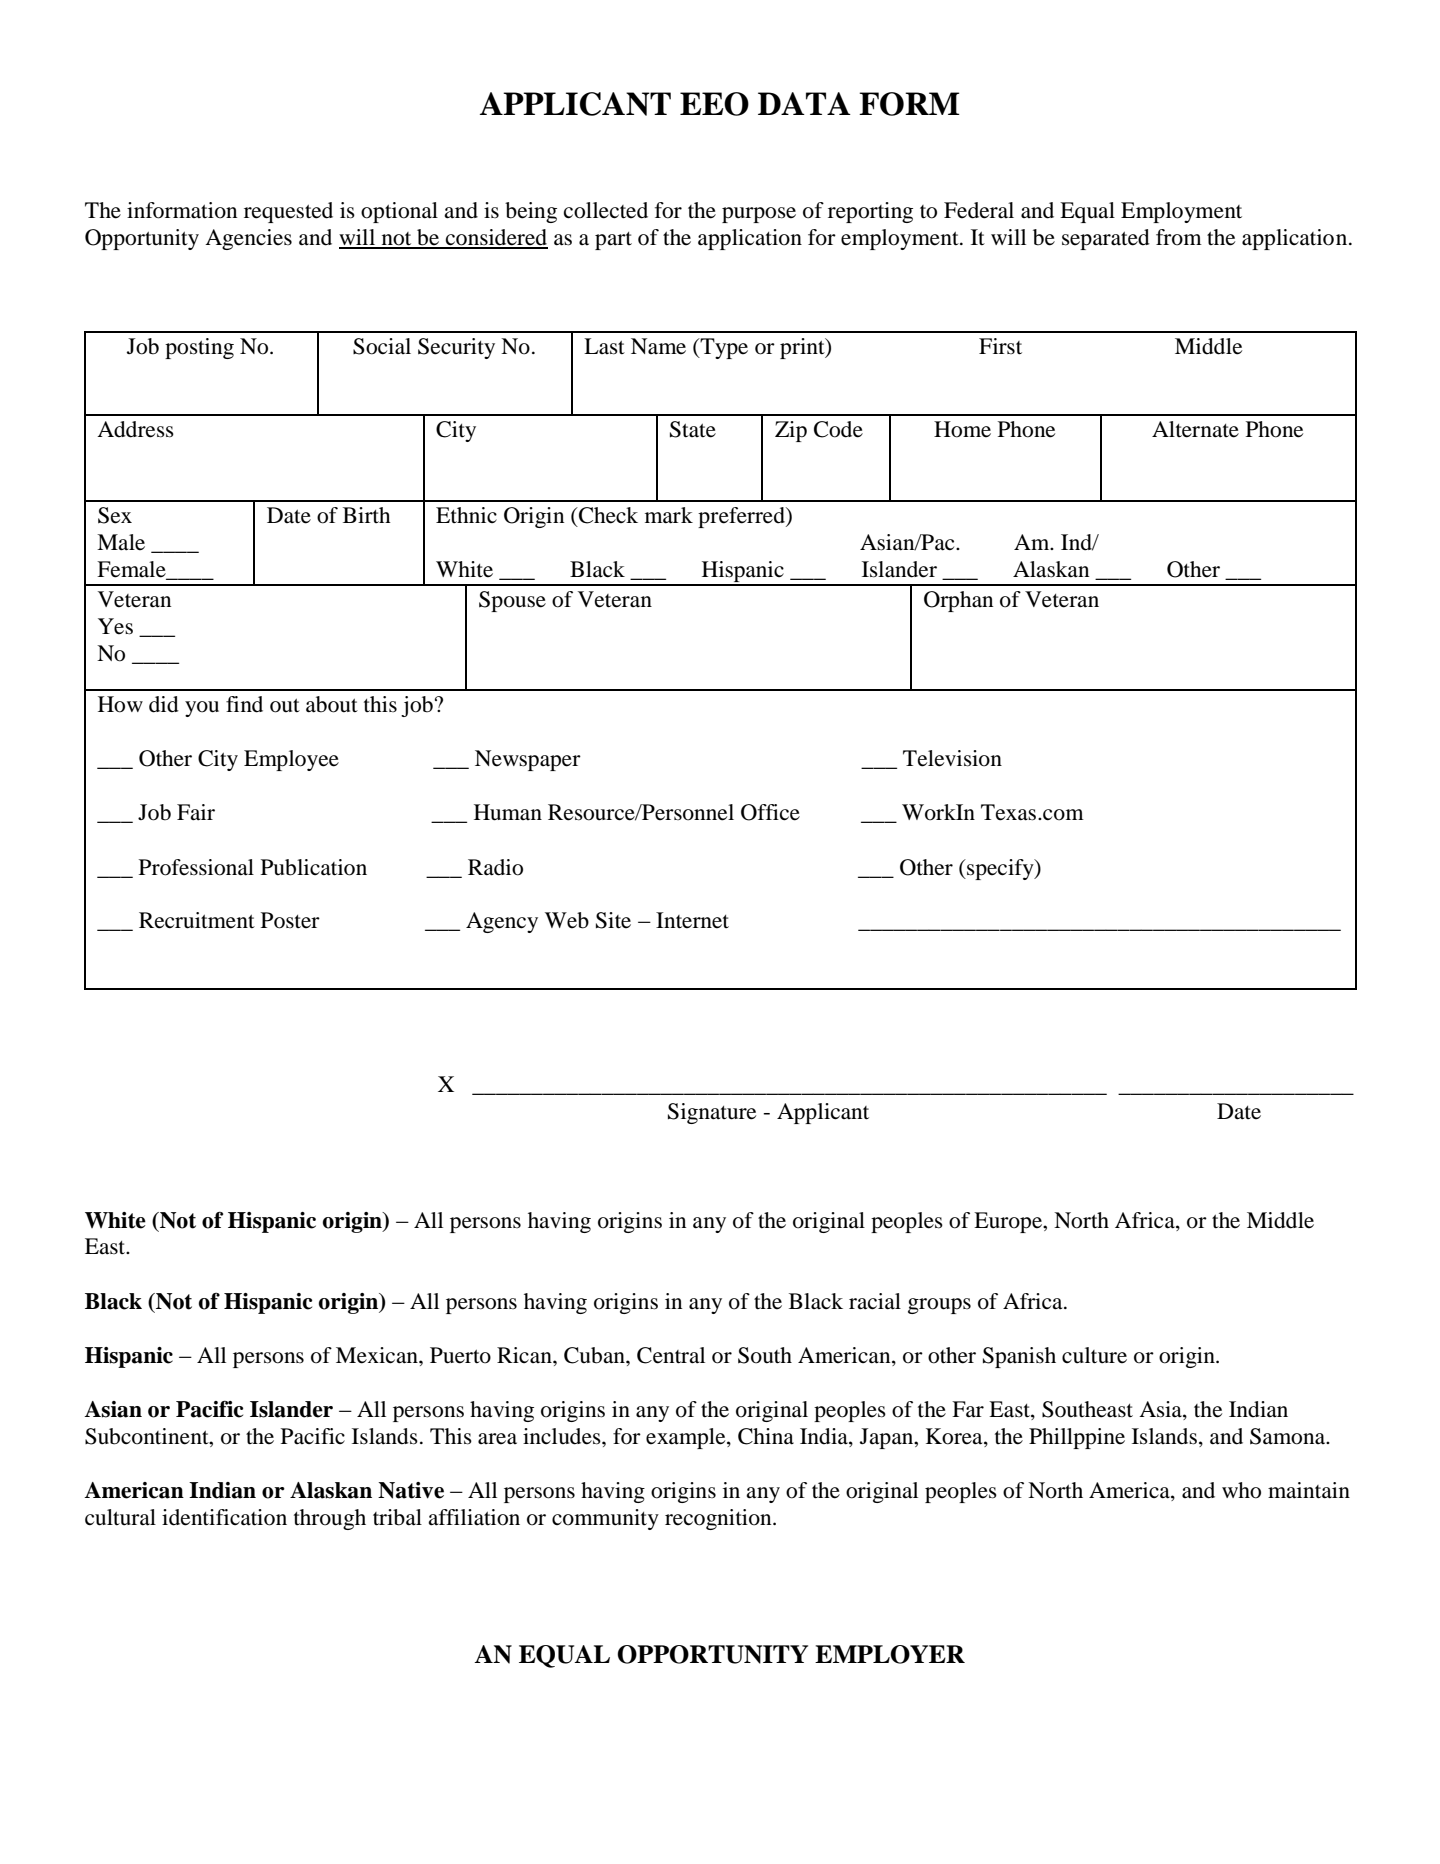  What do you see at coordinates (224, 1517) in the document?
I see `identification` at bounding box center [224, 1517].
